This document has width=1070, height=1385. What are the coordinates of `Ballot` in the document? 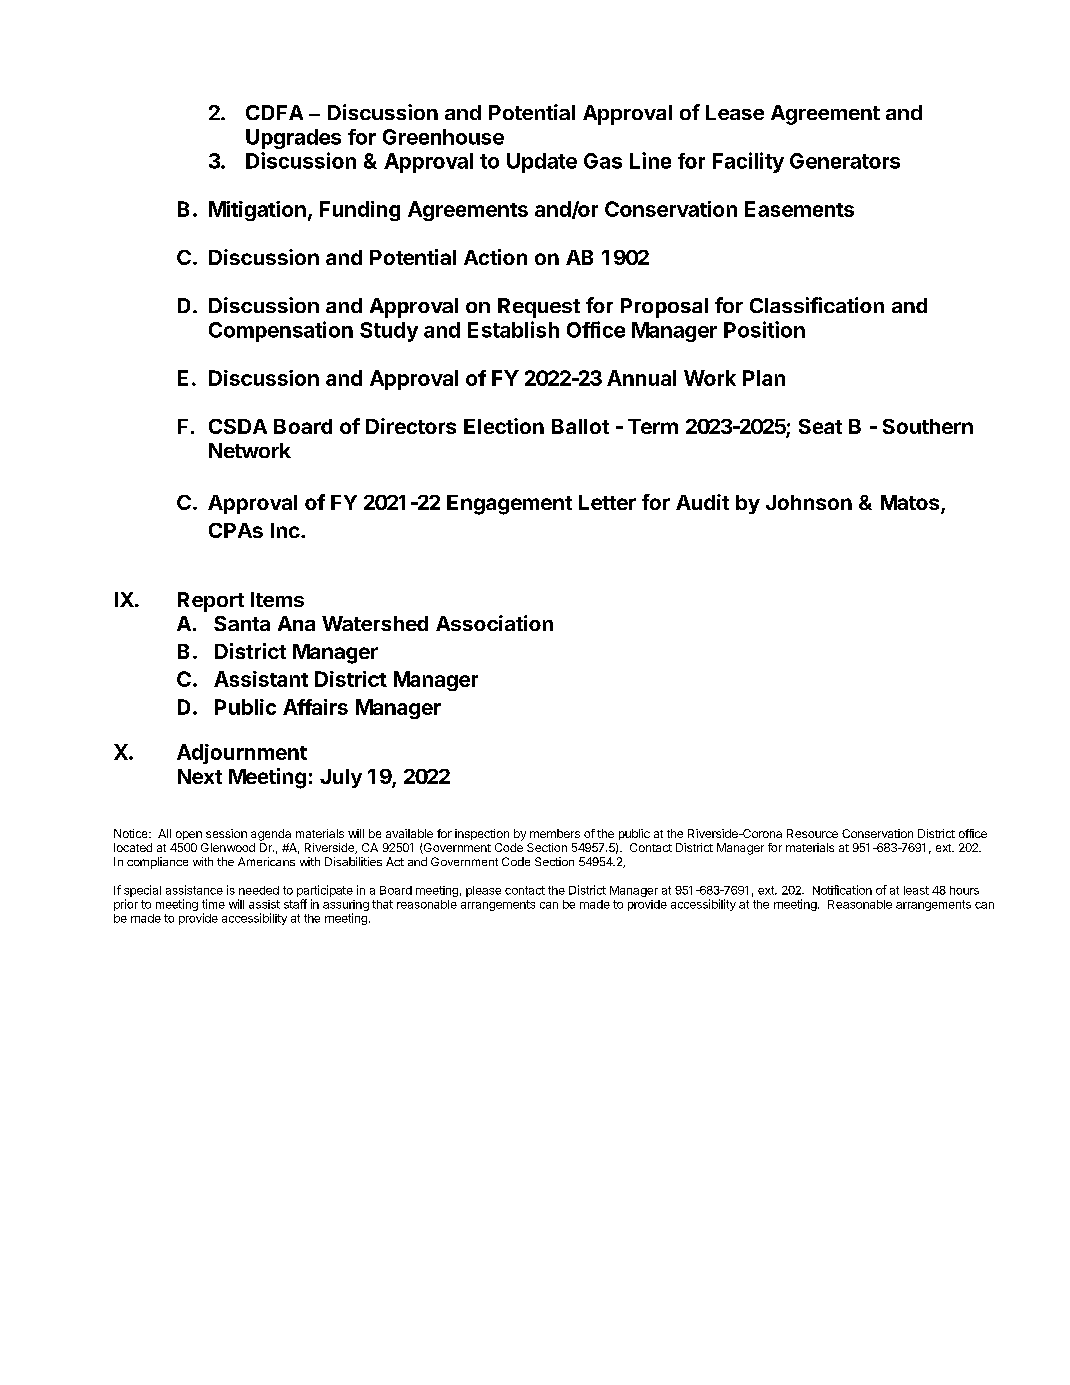 It's located at (580, 426).
